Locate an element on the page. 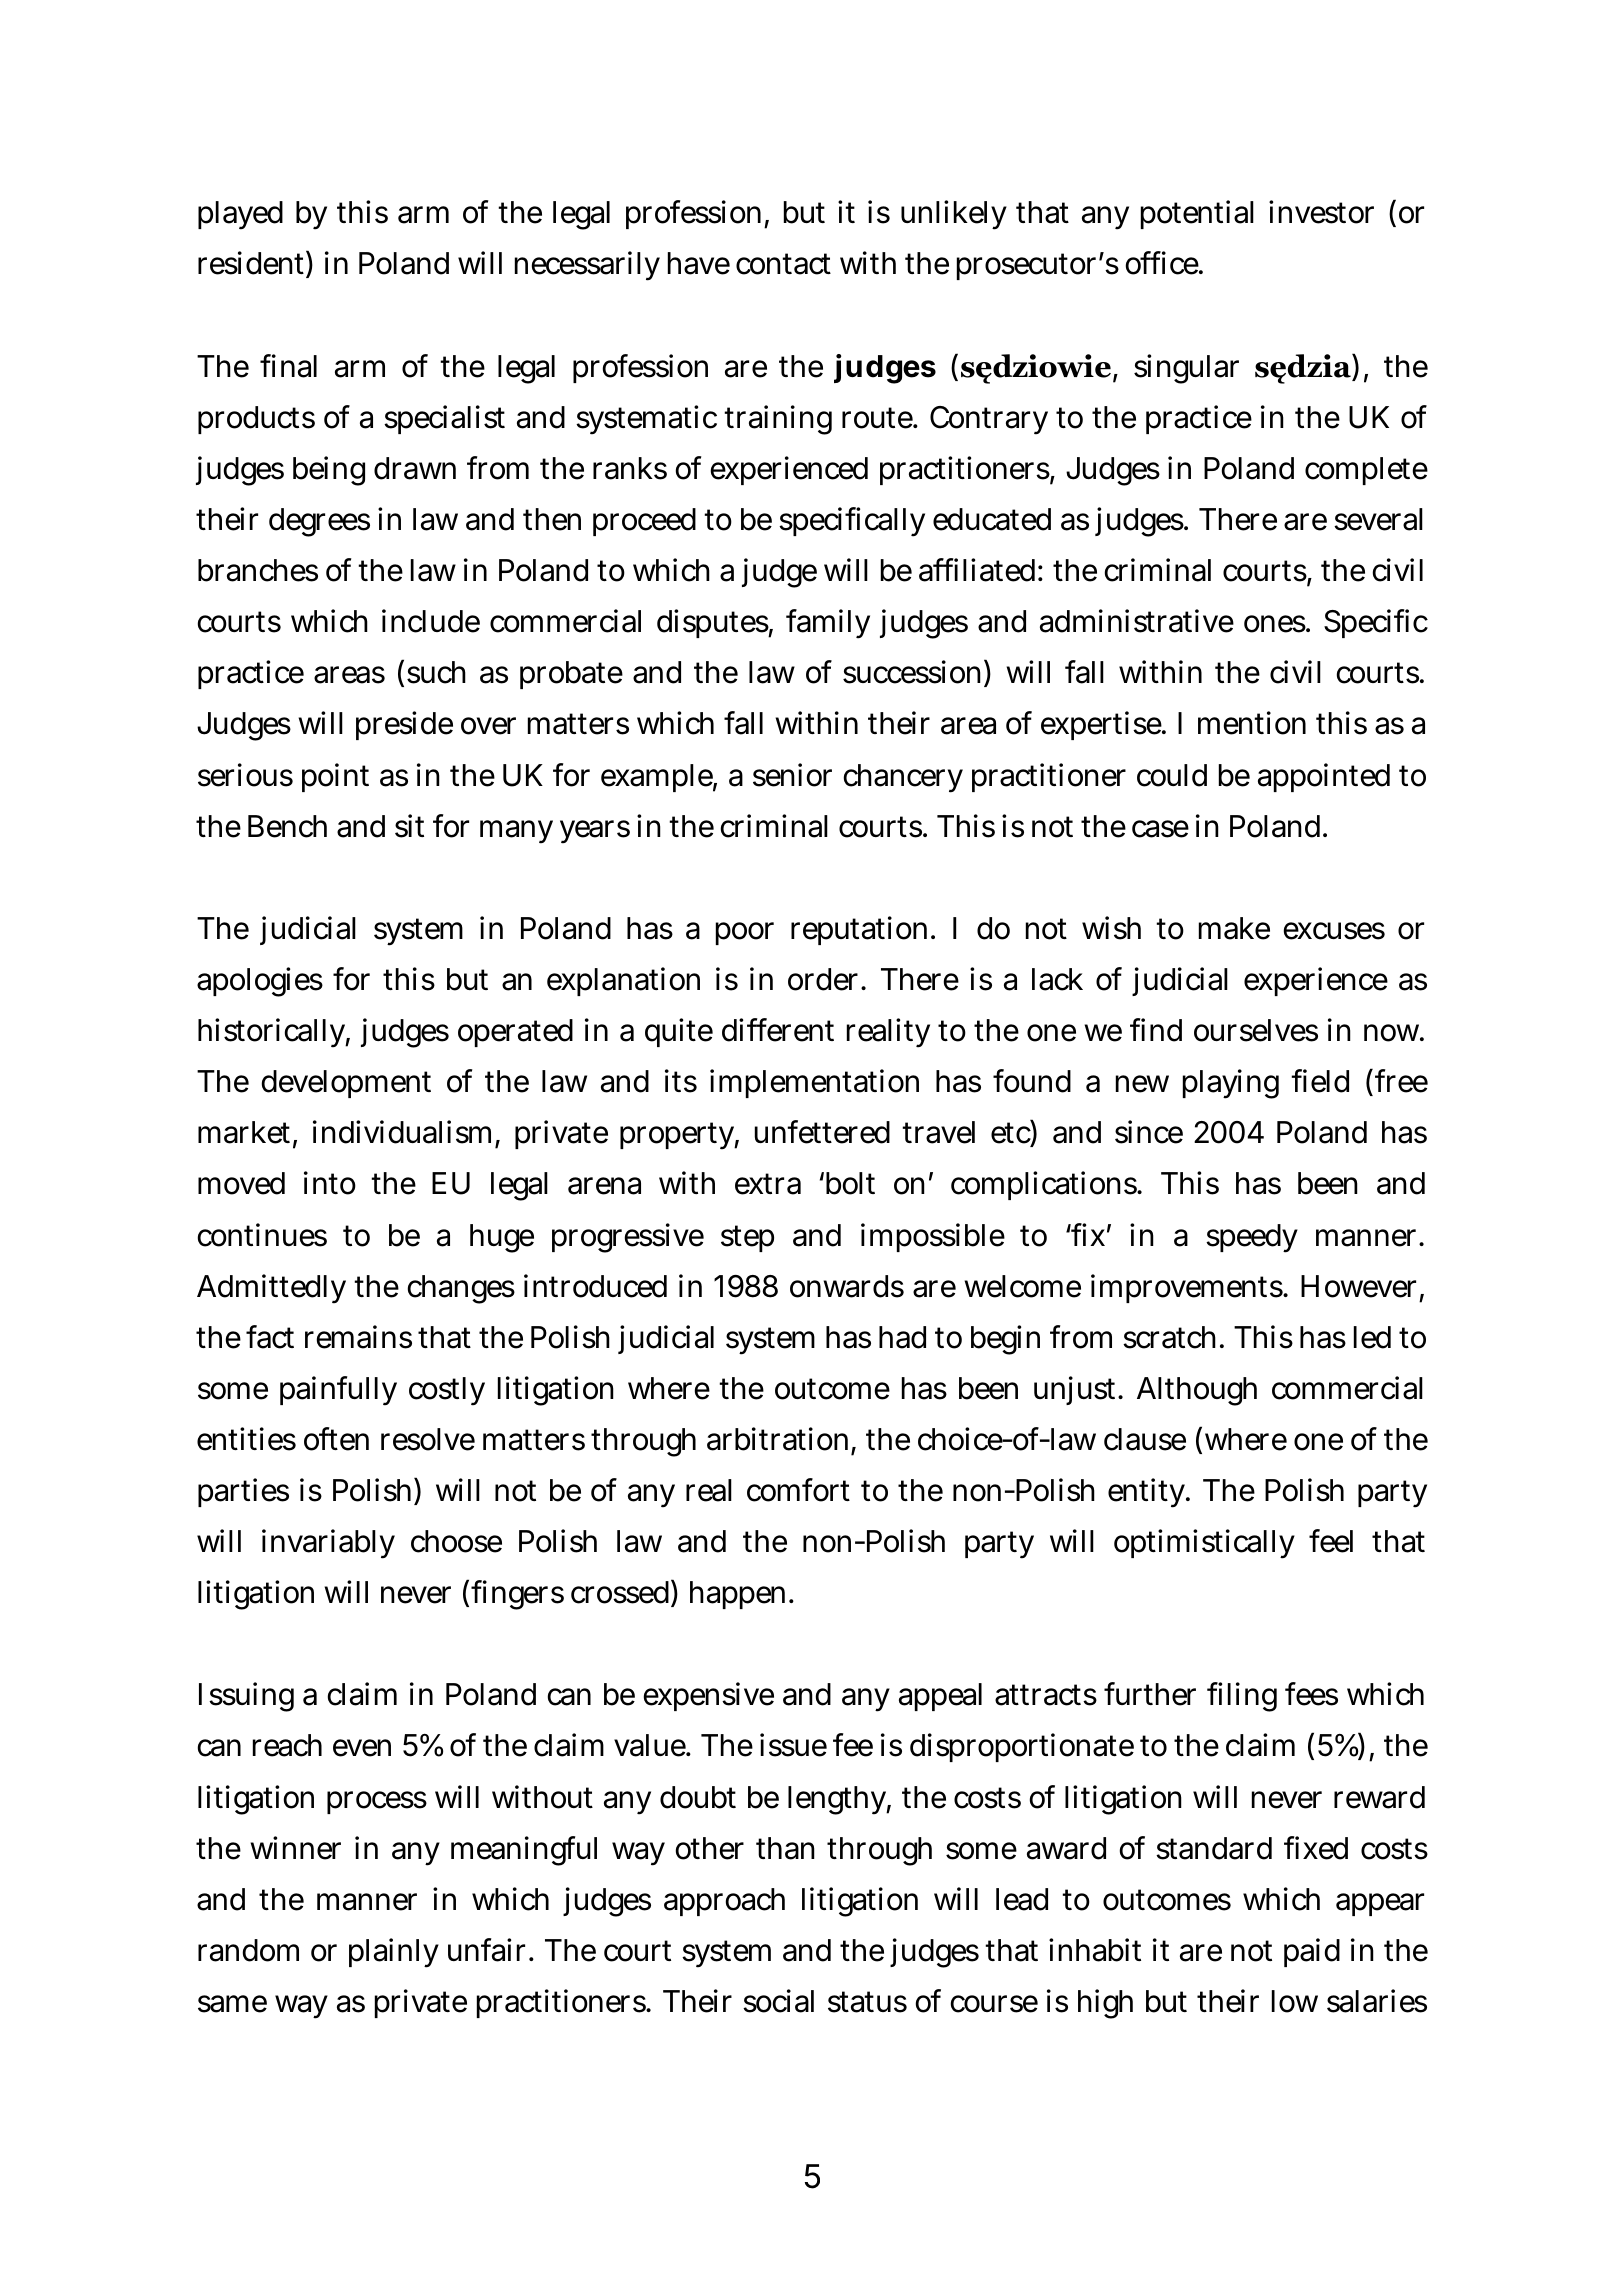 The image size is (1622, 2295). contact is located at coordinates (783, 264).
